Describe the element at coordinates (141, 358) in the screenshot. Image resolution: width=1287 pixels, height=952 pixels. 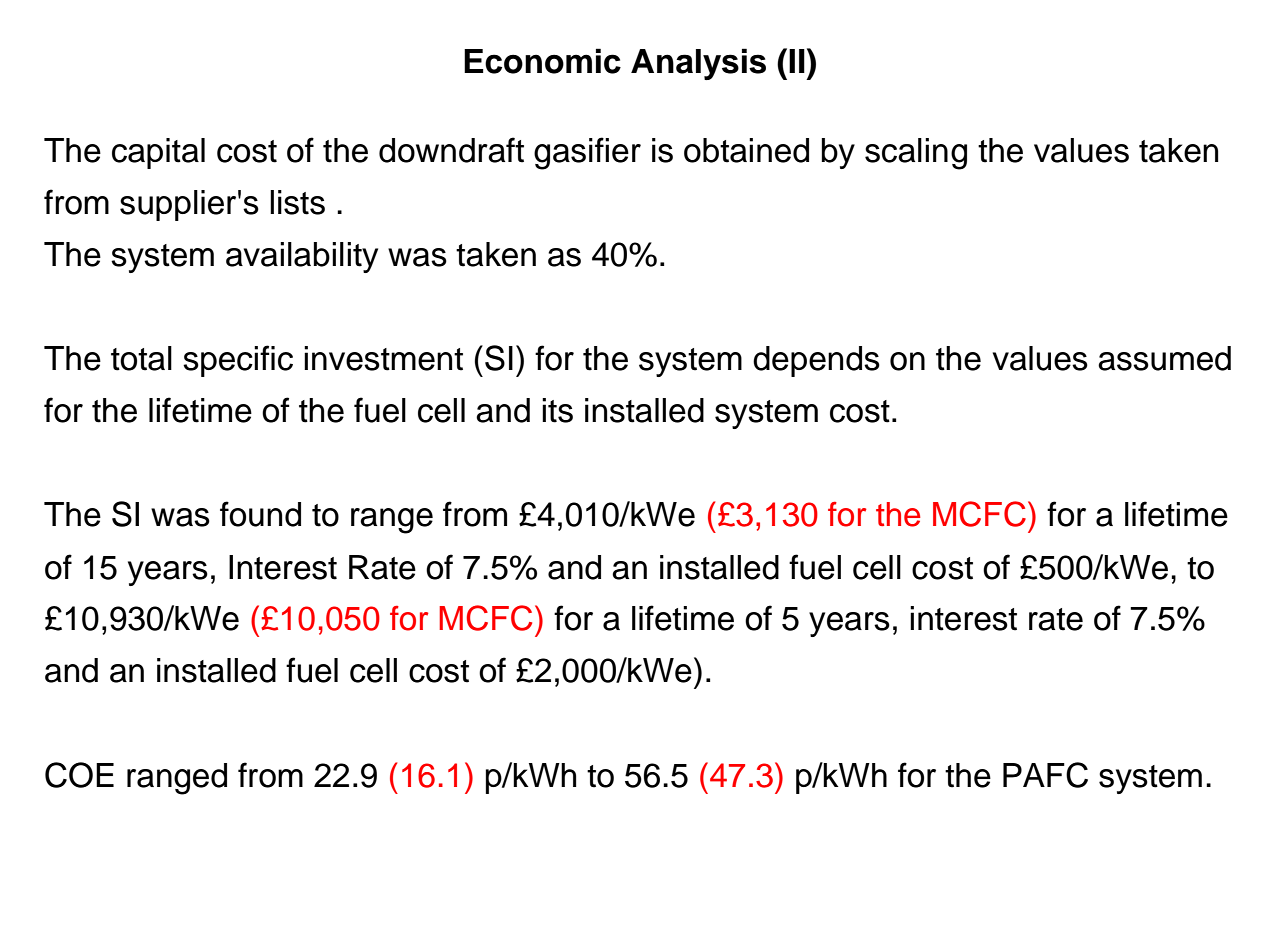
I see `total` at that location.
